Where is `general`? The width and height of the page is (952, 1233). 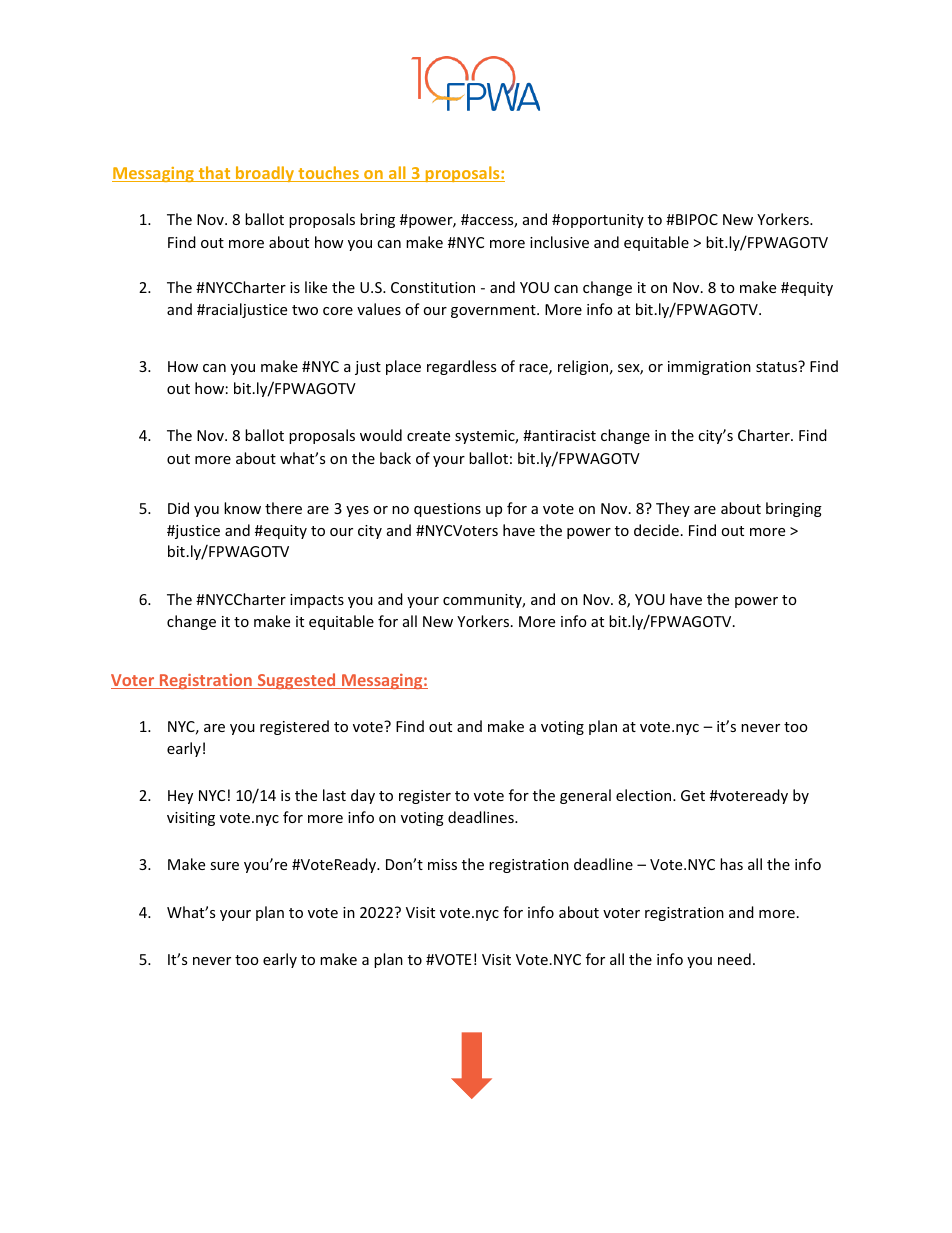
general is located at coordinates (585, 796).
